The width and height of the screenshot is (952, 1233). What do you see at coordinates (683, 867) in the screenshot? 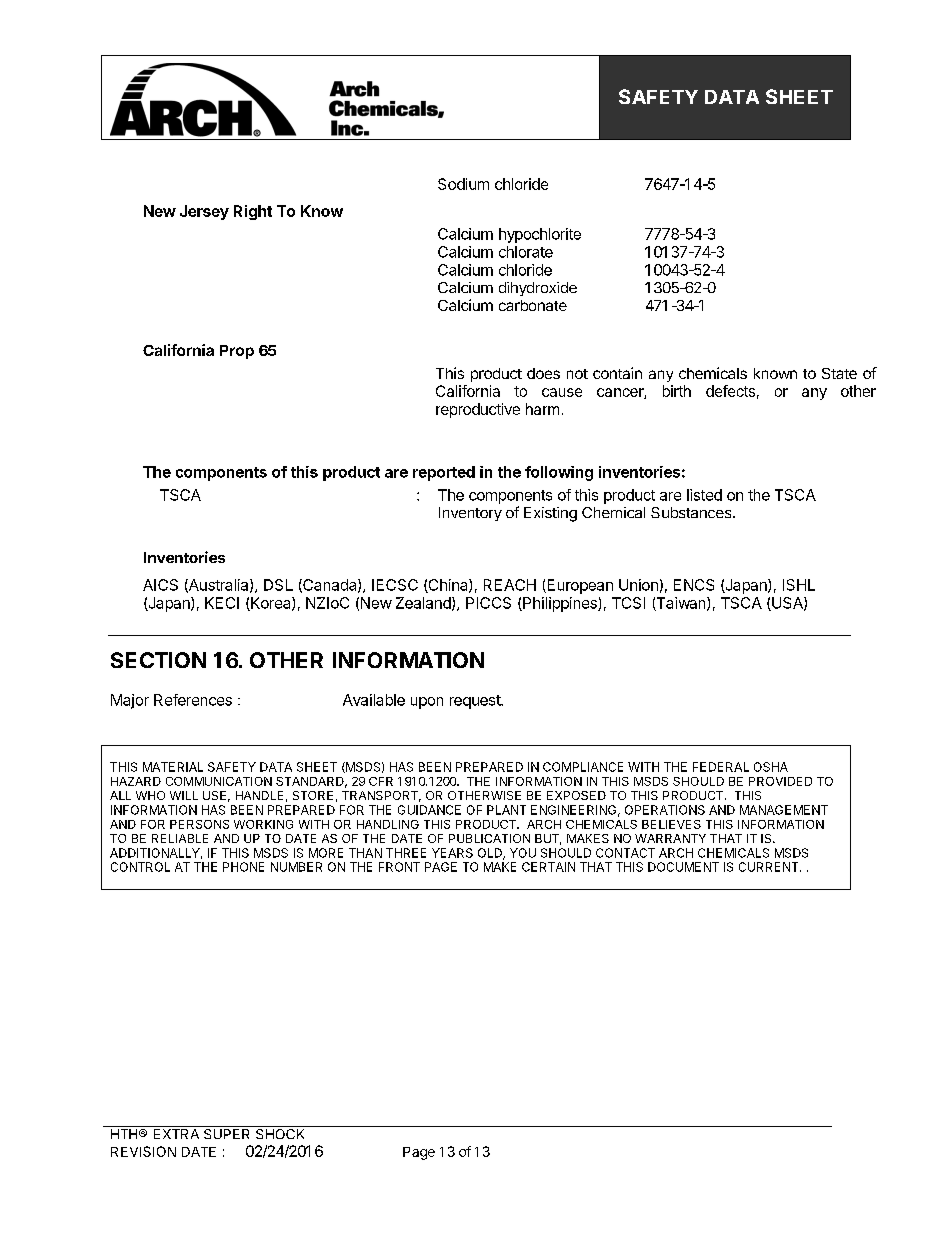
I see `DOCUMENT` at bounding box center [683, 867].
